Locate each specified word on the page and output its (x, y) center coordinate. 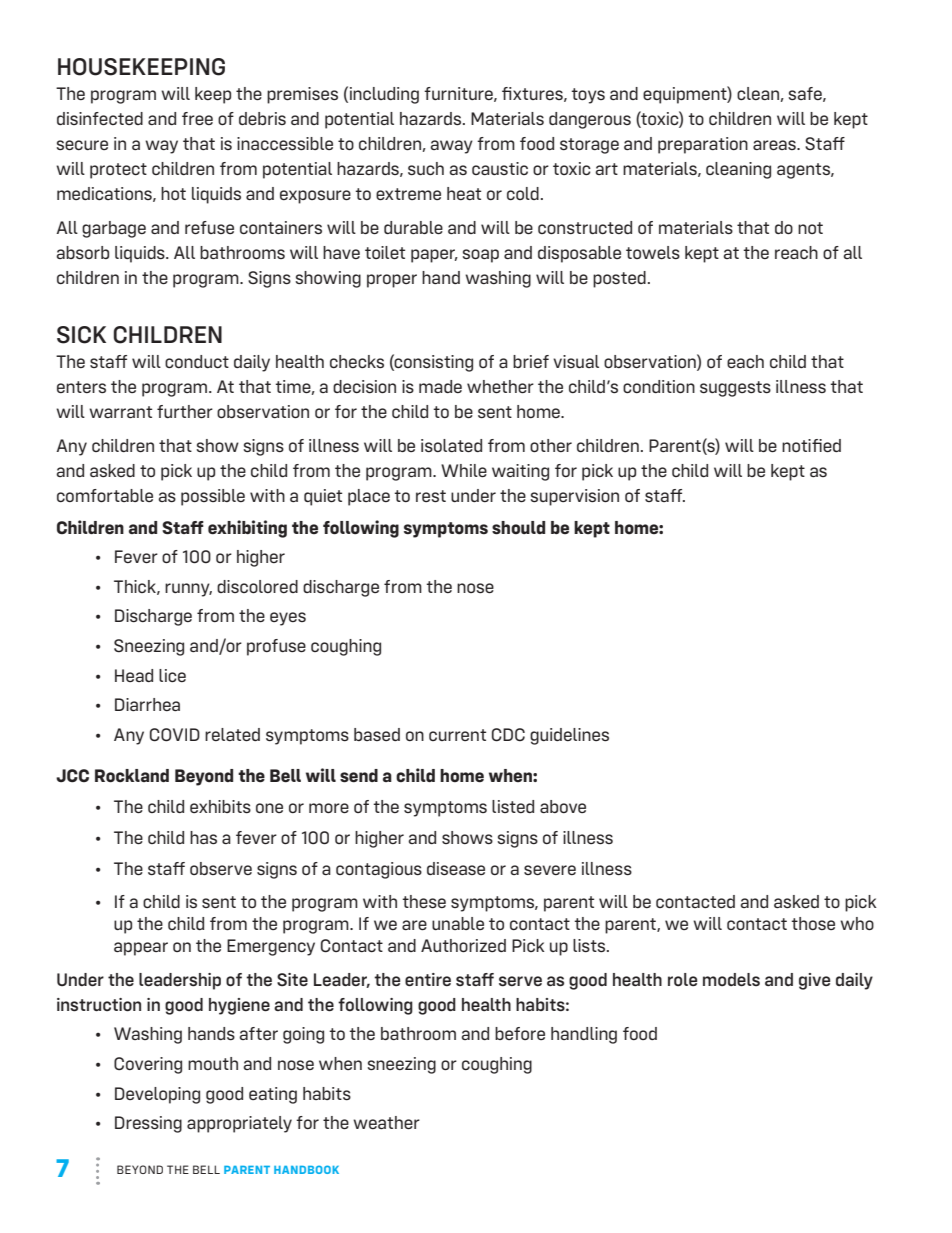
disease (456, 868)
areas (775, 145)
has (203, 837)
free (197, 118)
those (813, 923)
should (518, 528)
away (451, 147)
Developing (157, 1095)
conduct (197, 361)
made (440, 386)
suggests (735, 389)
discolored (257, 586)
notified (811, 445)
